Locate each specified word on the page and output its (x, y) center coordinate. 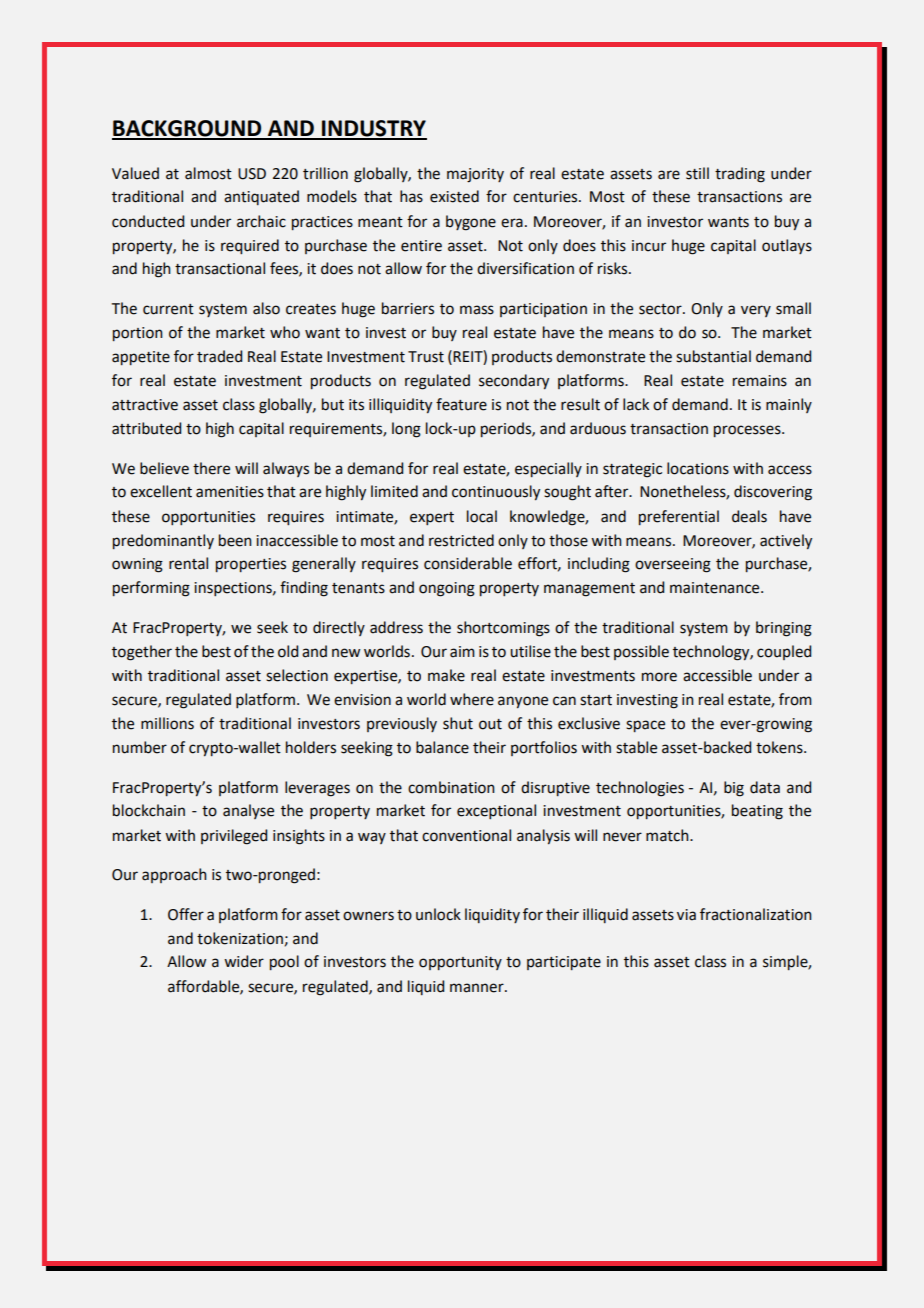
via (686, 915)
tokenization (240, 938)
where (472, 699)
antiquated (261, 197)
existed (454, 196)
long (406, 430)
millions (167, 723)
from (795, 699)
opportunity (460, 963)
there (211, 468)
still (697, 173)
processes (748, 431)
